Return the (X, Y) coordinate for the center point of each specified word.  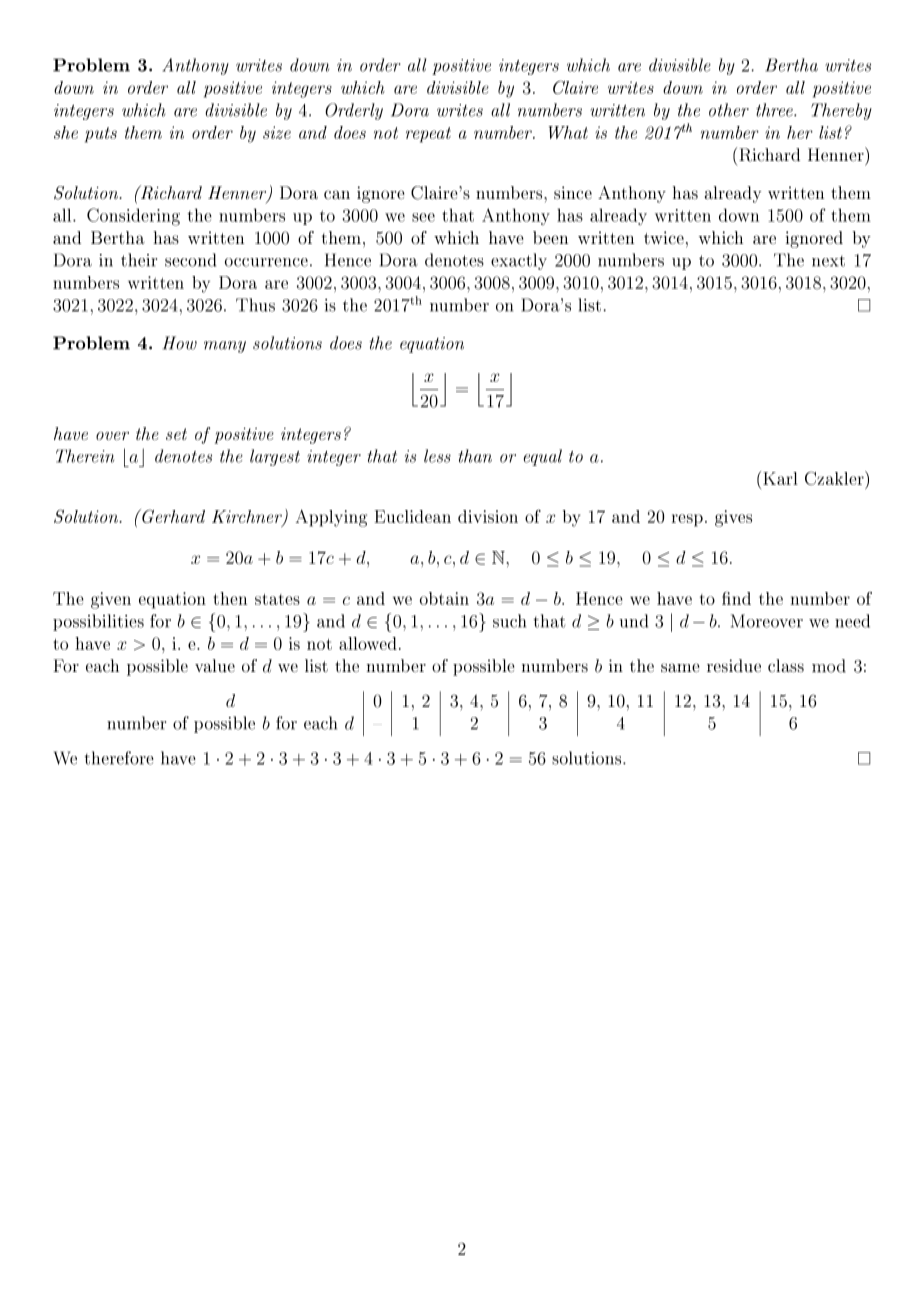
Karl (780, 478)
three (775, 110)
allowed (368, 643)
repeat (428, 135)
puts (101, 135)
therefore (119, 758)
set (176, 434)
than (475, 456)
